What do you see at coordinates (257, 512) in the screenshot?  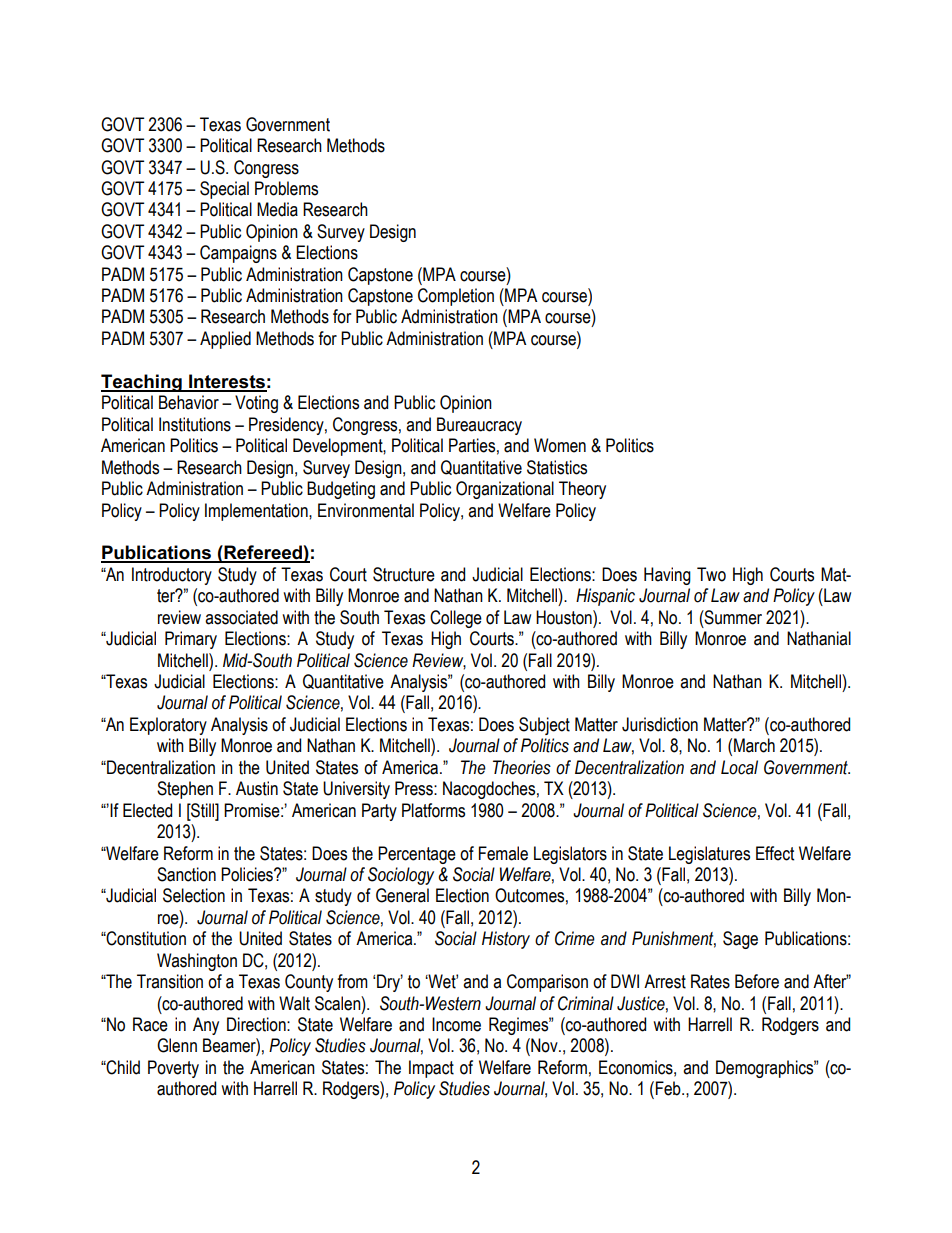 I see `Implementation` at bounding box center [257, 512].
